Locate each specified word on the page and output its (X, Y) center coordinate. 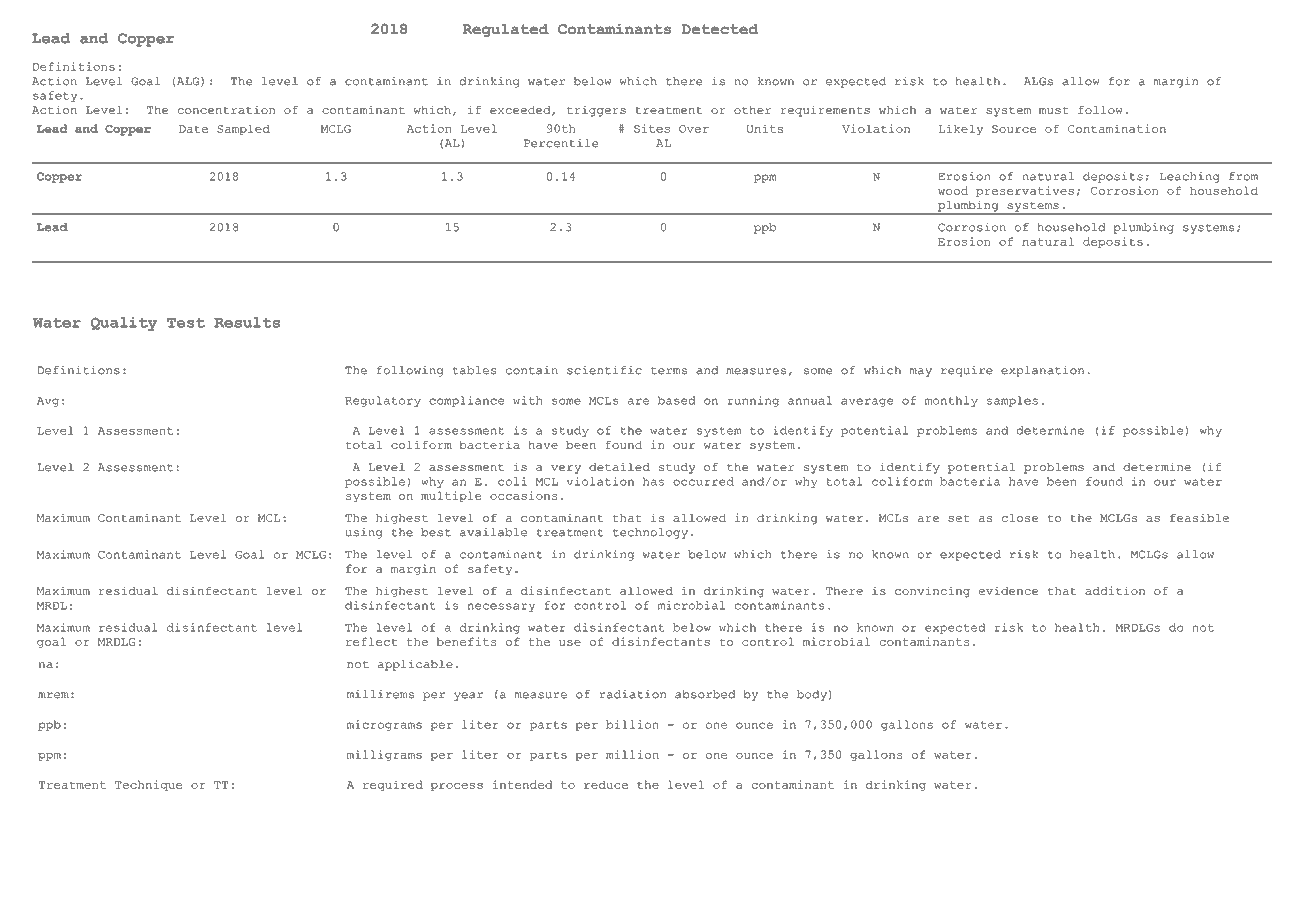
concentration (226, 110)
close (1020, 517)
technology (650, 533)
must (1054, 110)
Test (186, 323)
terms (669, 371)
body (812, 695)
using (363, 533)
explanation (1042, 371)
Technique (148, 785)
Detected (720, 29)
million (632, 754)
